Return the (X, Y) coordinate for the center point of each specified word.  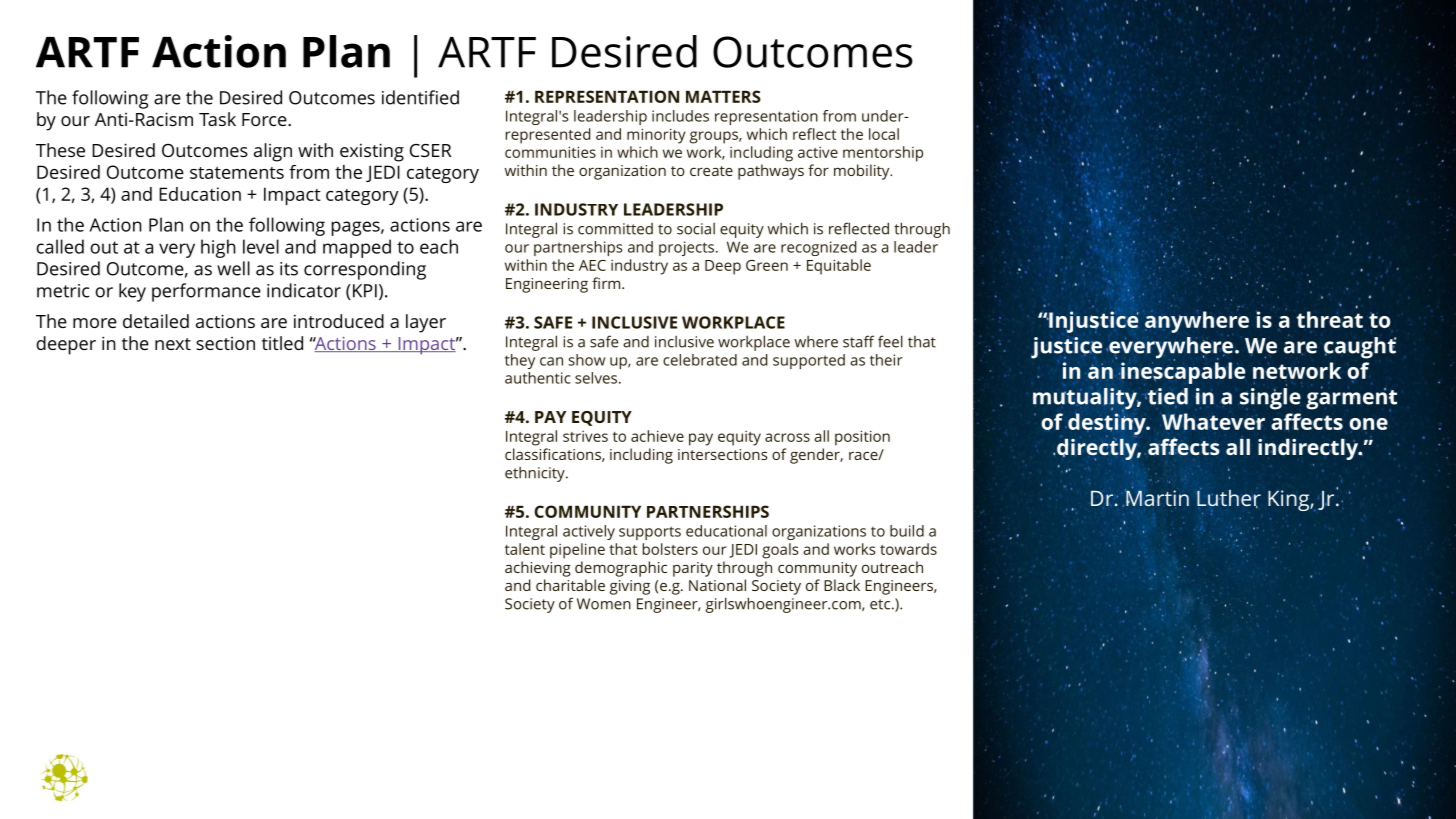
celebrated (700, 360)
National (717, 585)
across (787, 437)
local (884, 134)
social (696, 229)
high (218, 248)
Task (217, 119)
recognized (819, 248)
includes (680, 116)
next (173, 344)
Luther (1229, 498)
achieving (538, 569)
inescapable (1182, 372)
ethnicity (536, 474)
